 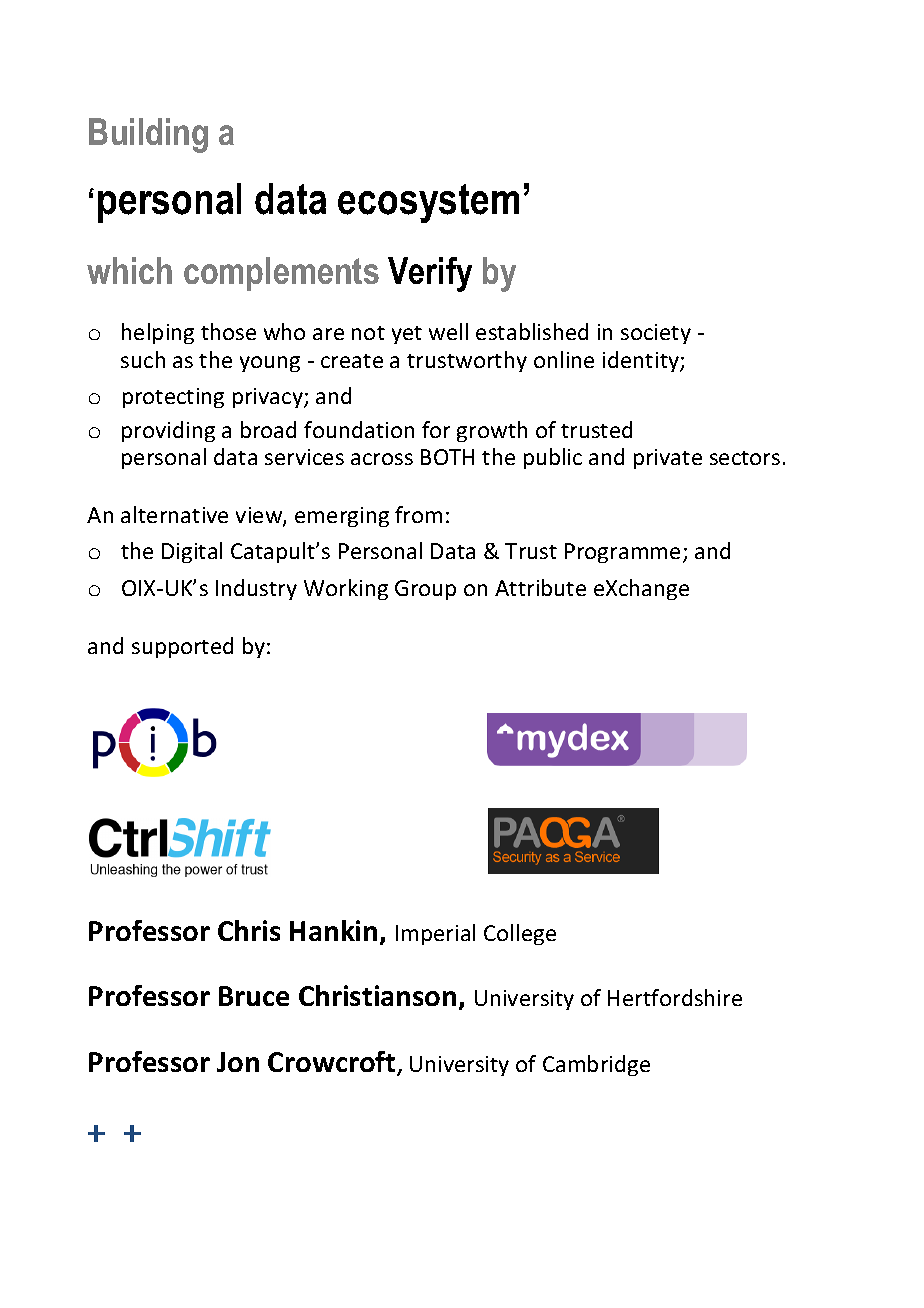 What do you see at coordinates (256, 589) in the document?
I see `Industry` at bounding box center [256, 589].
